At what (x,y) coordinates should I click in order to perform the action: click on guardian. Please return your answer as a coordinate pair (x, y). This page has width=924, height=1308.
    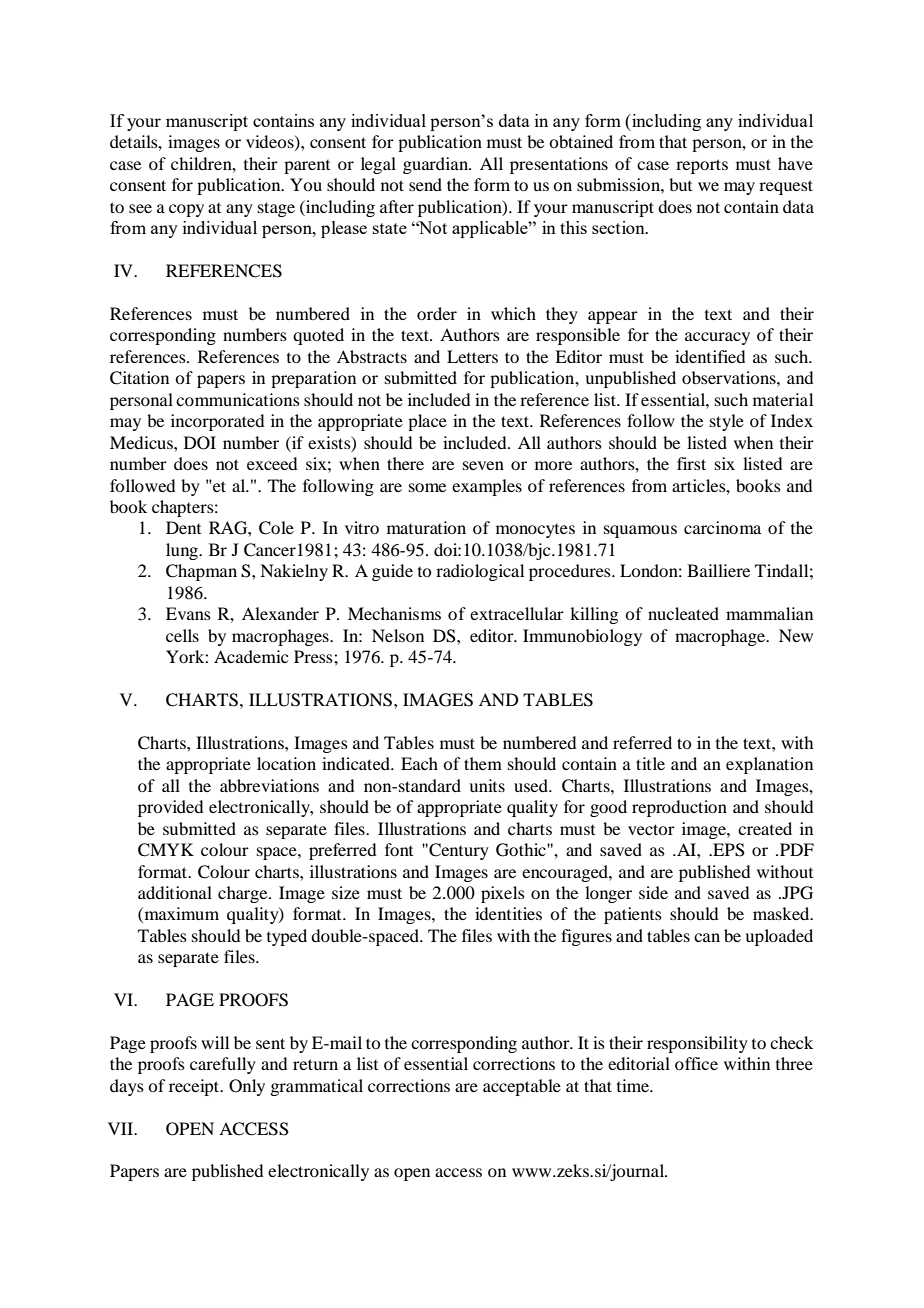
    Looking at the image, I should click on (437, 165).
